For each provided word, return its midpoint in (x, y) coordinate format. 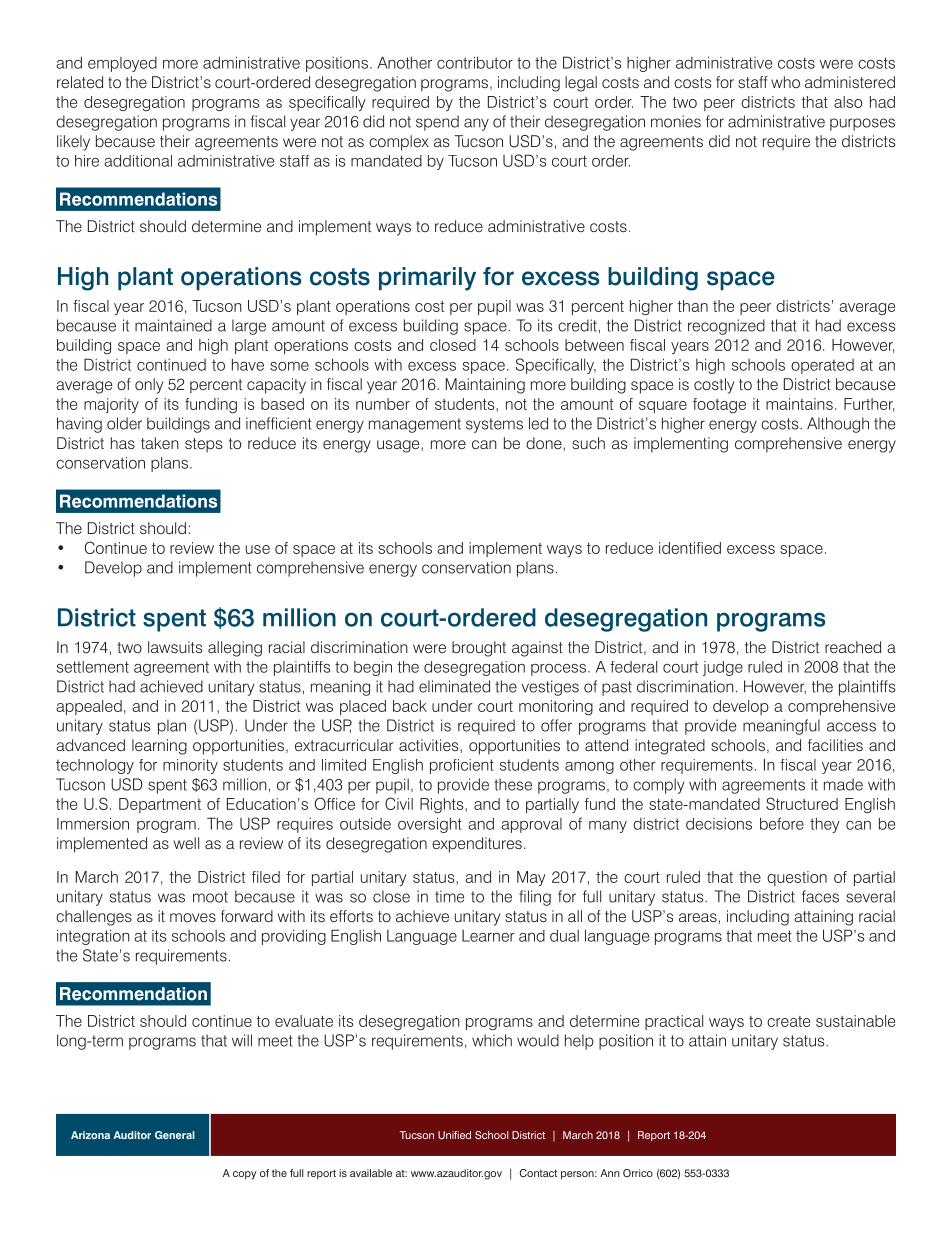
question (797, 878)
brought (479, 649)
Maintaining (485, 386)
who (785, 82)
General (175, 1135)
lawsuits (175, 647)
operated (822, 366)
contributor (475, 62)
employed (122, 64)
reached (853, 647)
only (149, 386)
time (449, 896)
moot (210, 897)
